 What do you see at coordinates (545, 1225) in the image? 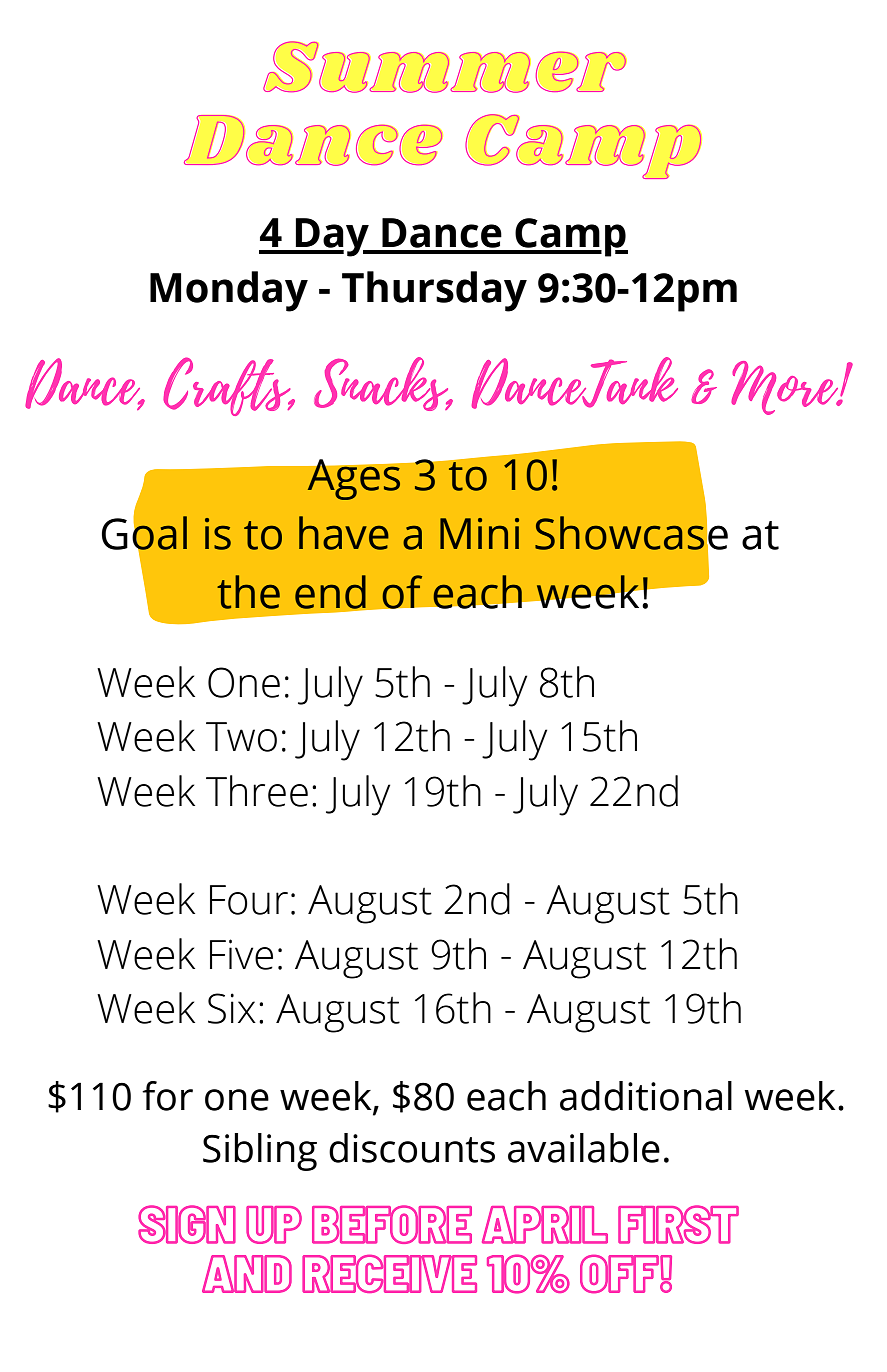
I see `APRIL` at bounding box center [545, 1225].
